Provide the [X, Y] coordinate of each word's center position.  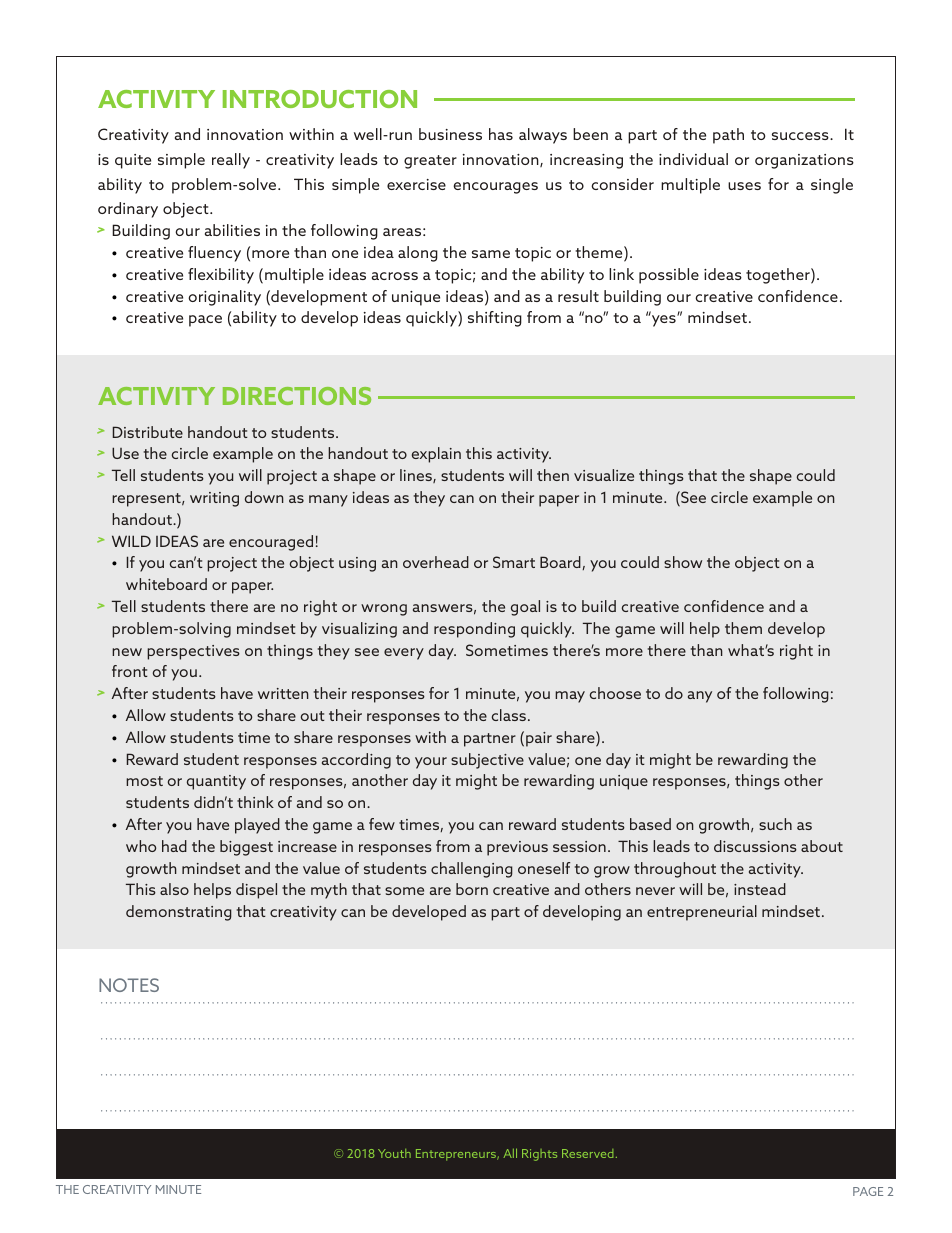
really [231, 161]
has [501, 134]
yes [665, 320]
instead [760, 889]
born [472, 889]
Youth [394, 1153]
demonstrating [179, 913]
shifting [495, 319]
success [801, 136]
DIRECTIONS [297, 396]
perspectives [193, 652]
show [683, 562]
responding [474, 630]
